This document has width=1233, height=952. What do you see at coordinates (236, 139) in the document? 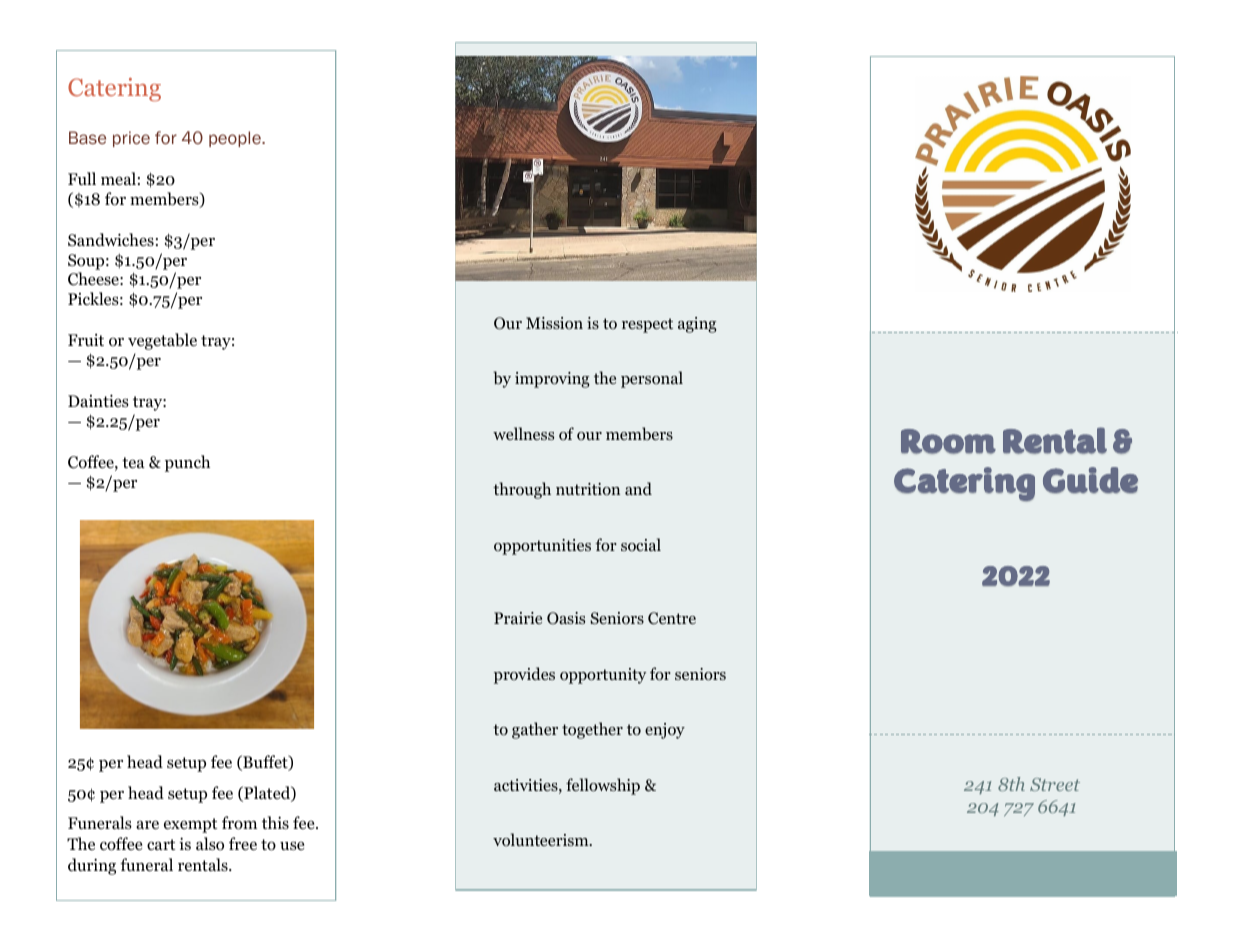
I see `people` at bounding box center [236, 139].
